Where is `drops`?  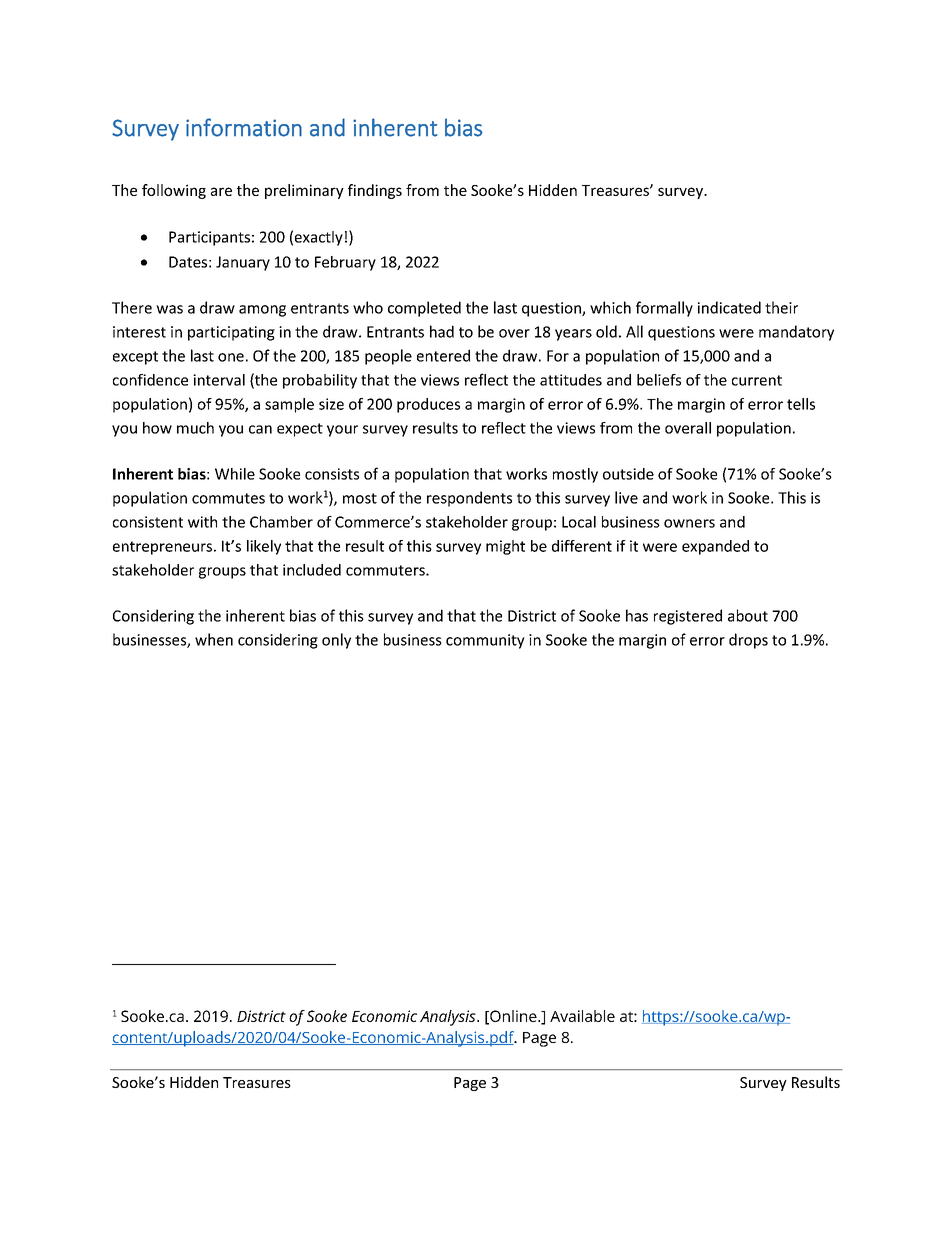 drops is located at coordinates (748, 641).
